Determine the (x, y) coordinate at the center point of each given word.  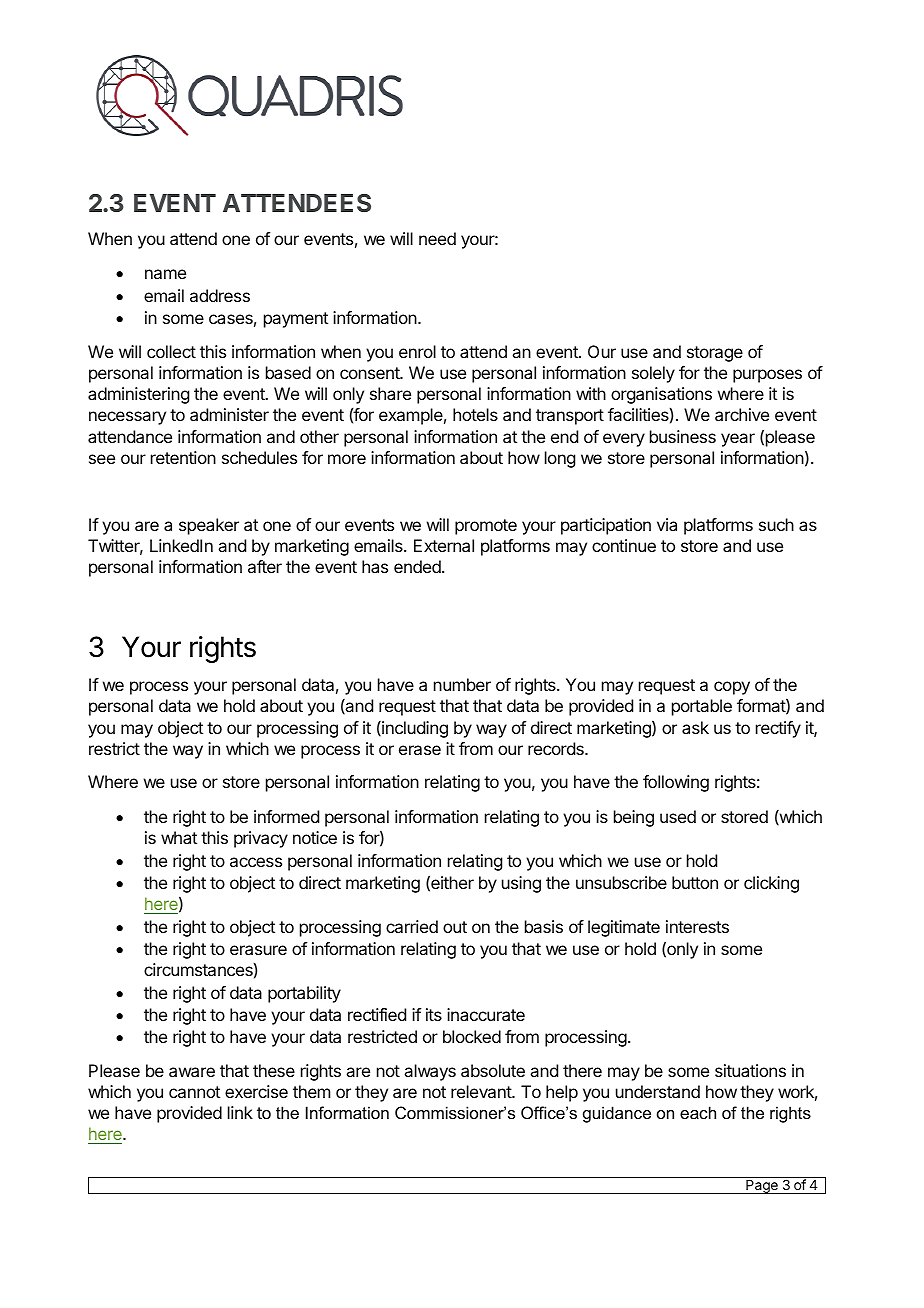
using (521, 884)
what (179, 837)
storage (715, 354)
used (678, 816)
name (165, 274)
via (667, 524)
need (437, 238)
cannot (194, 1092)
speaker (209, 526)
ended (418, 566)
